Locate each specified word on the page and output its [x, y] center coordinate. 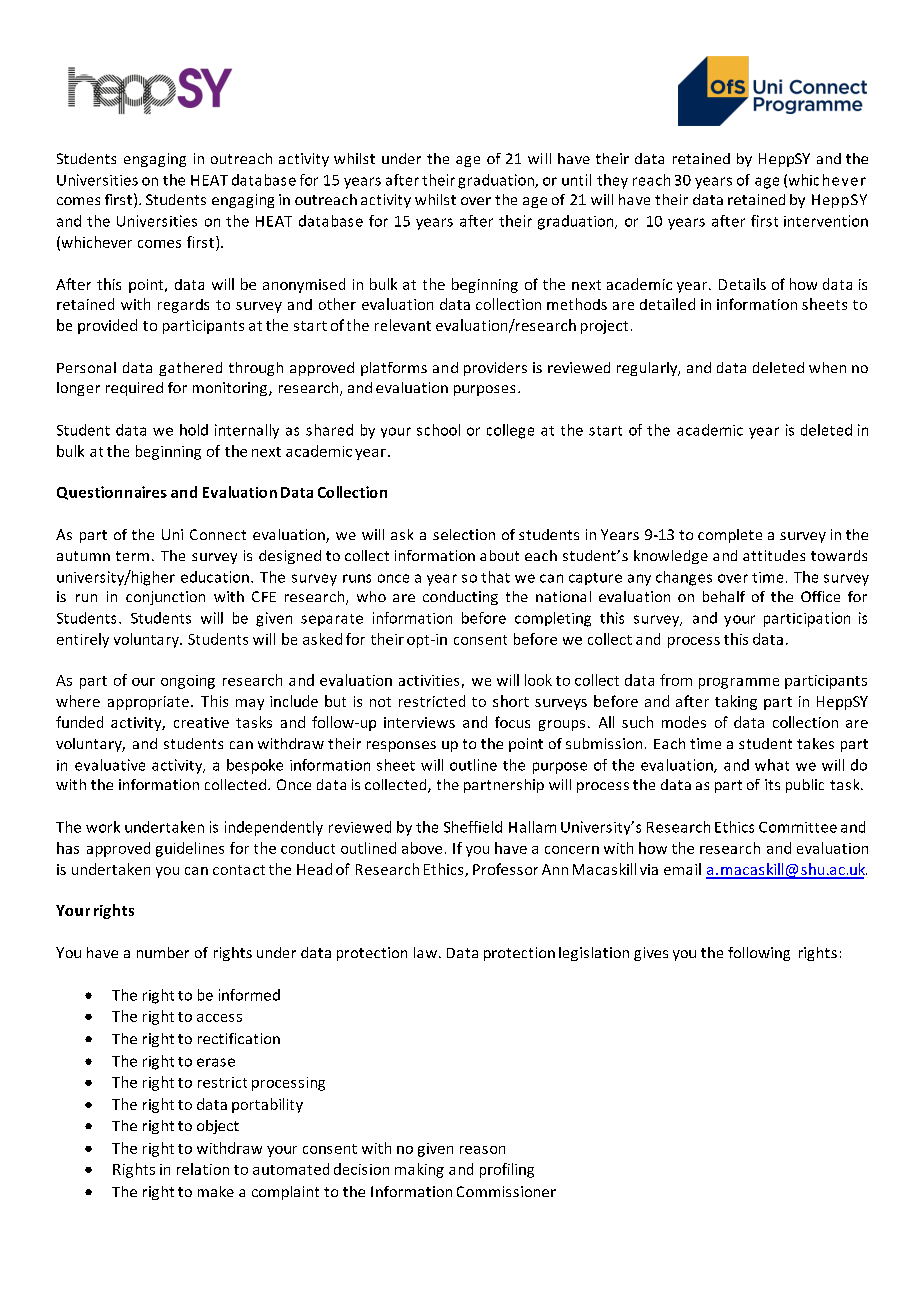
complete [730, 536]
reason [482, 1150]
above [422, 848]
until [576, 180]
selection [464, 534]
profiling [507, 1170]
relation [203, 1169]
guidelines [190, 849]
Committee [798, 827]
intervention [826, 221]
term [132, 556]
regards [183, 306]
